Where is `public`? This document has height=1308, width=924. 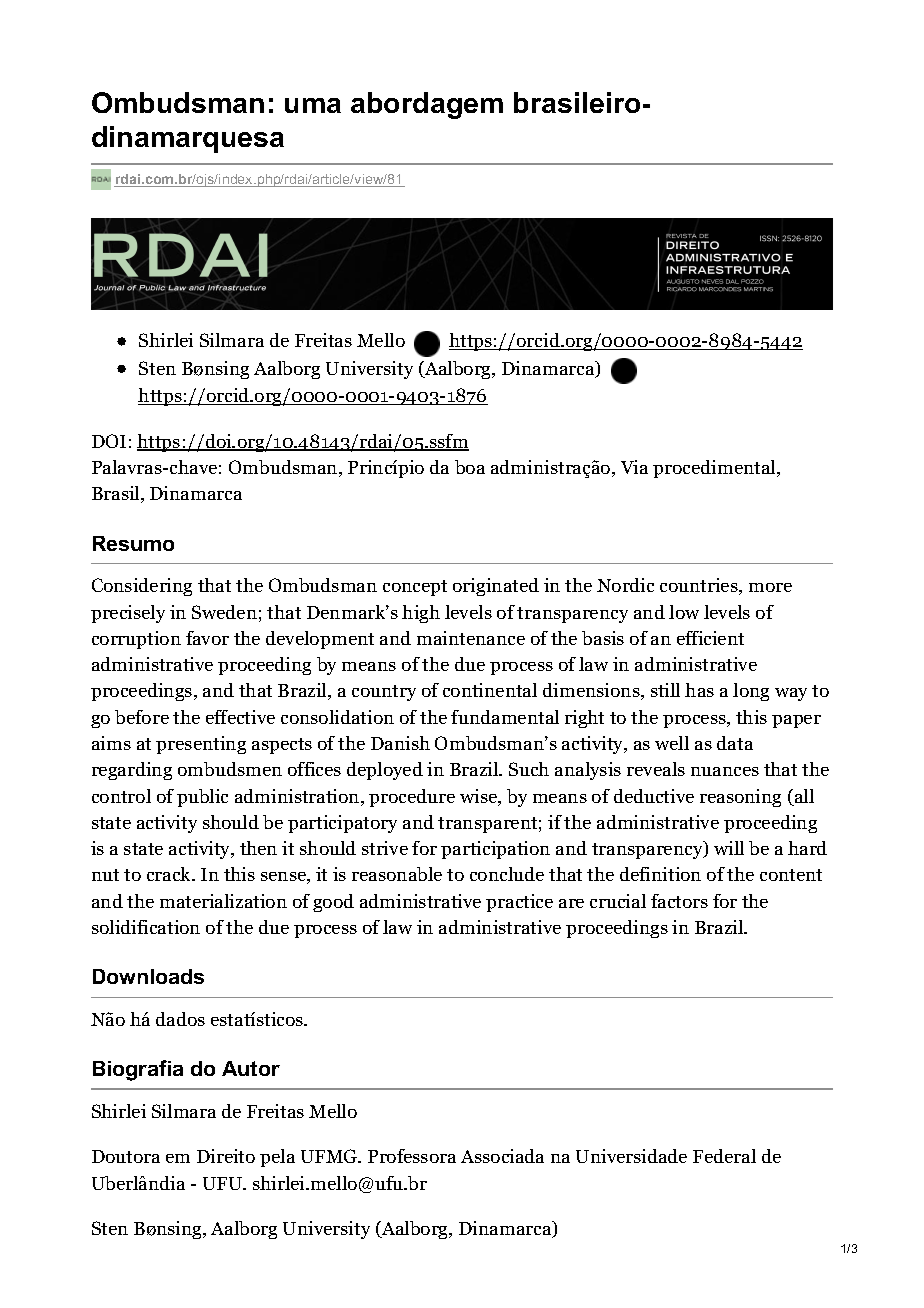 public is located at coordinates (202, 798).
